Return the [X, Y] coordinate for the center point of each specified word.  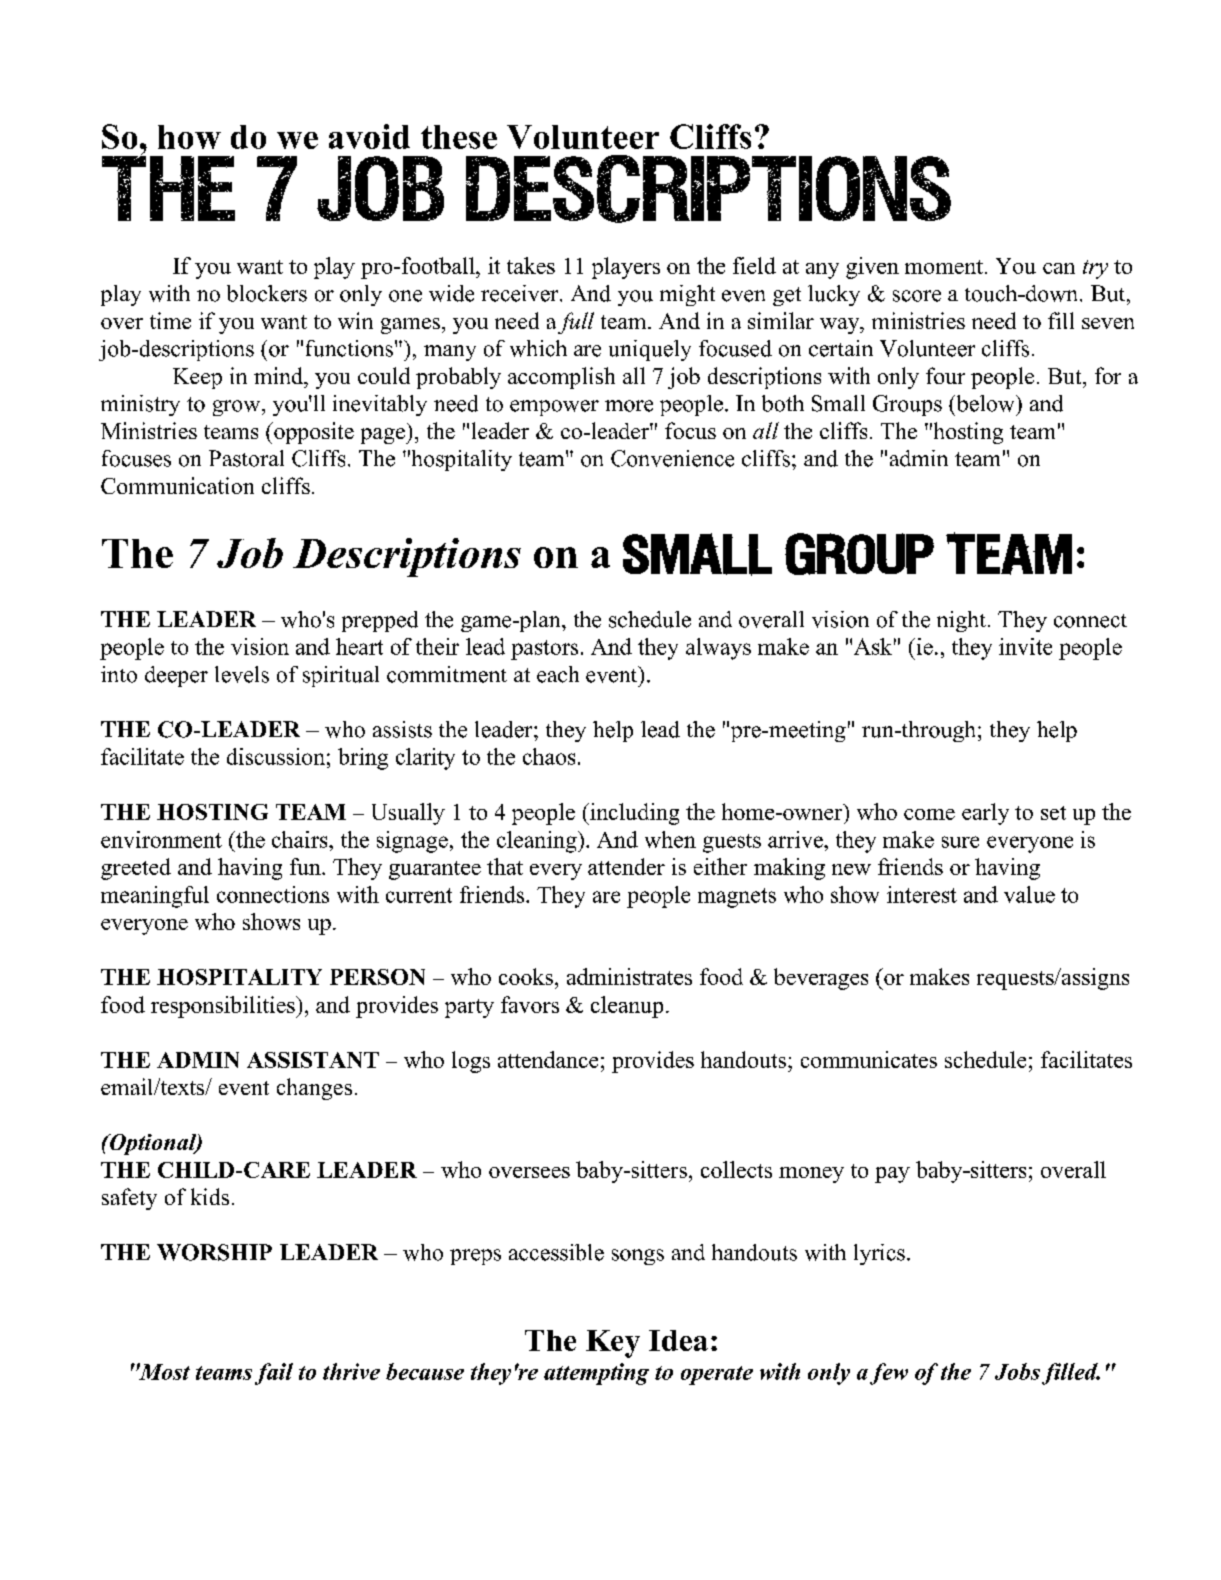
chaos [549, 756]
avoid [369, 136]
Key [613, 1344]
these [459, 137]
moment [944, 267]
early [985, 814]
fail [274, 1374]
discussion [276, 756]
